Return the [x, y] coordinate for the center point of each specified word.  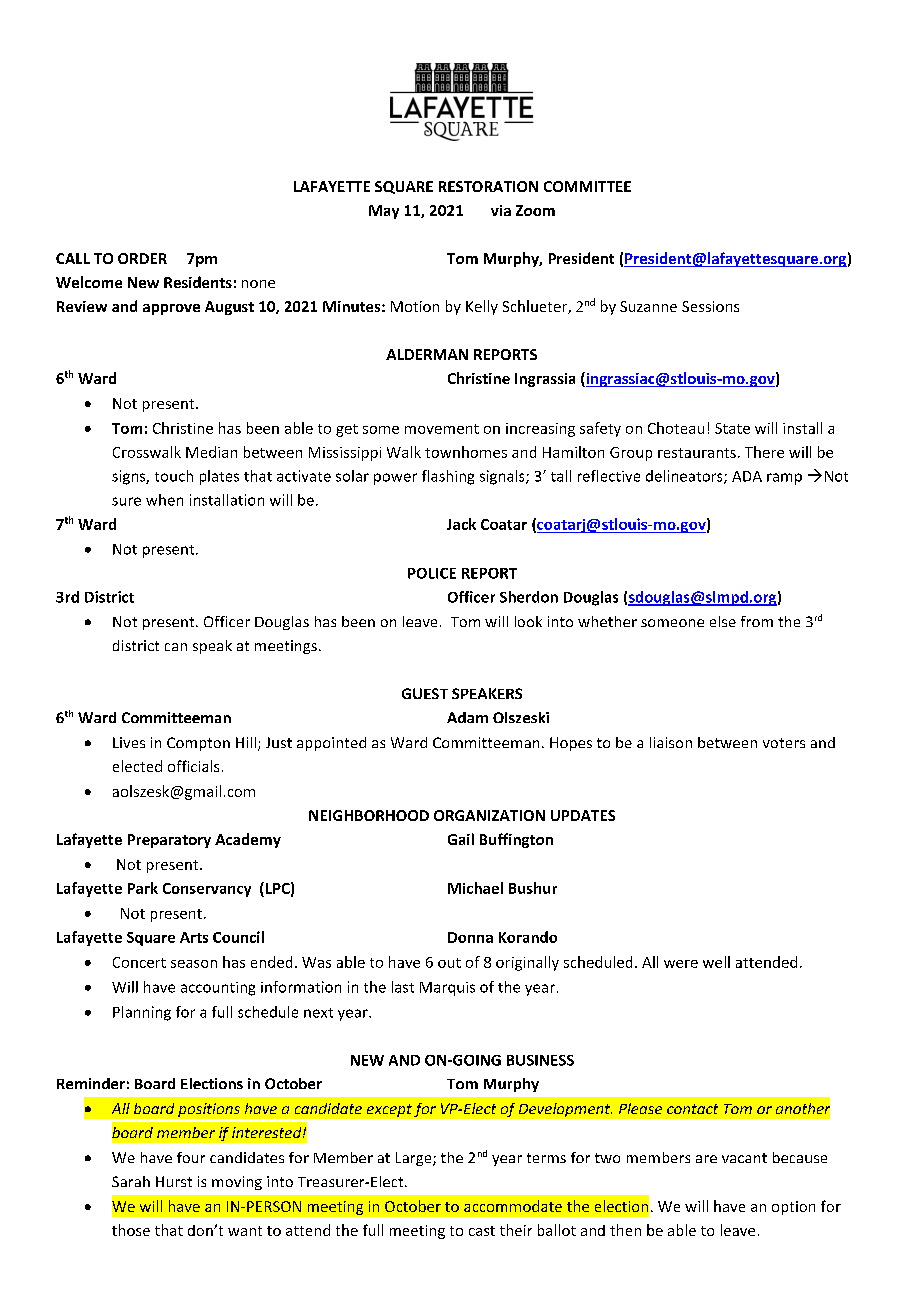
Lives [129, 742]
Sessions [710, 306]
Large [415, 1159]
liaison [671, 742]
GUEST [425, 693]
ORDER [142, 258]
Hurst [174, 1181]
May [384, 212]
